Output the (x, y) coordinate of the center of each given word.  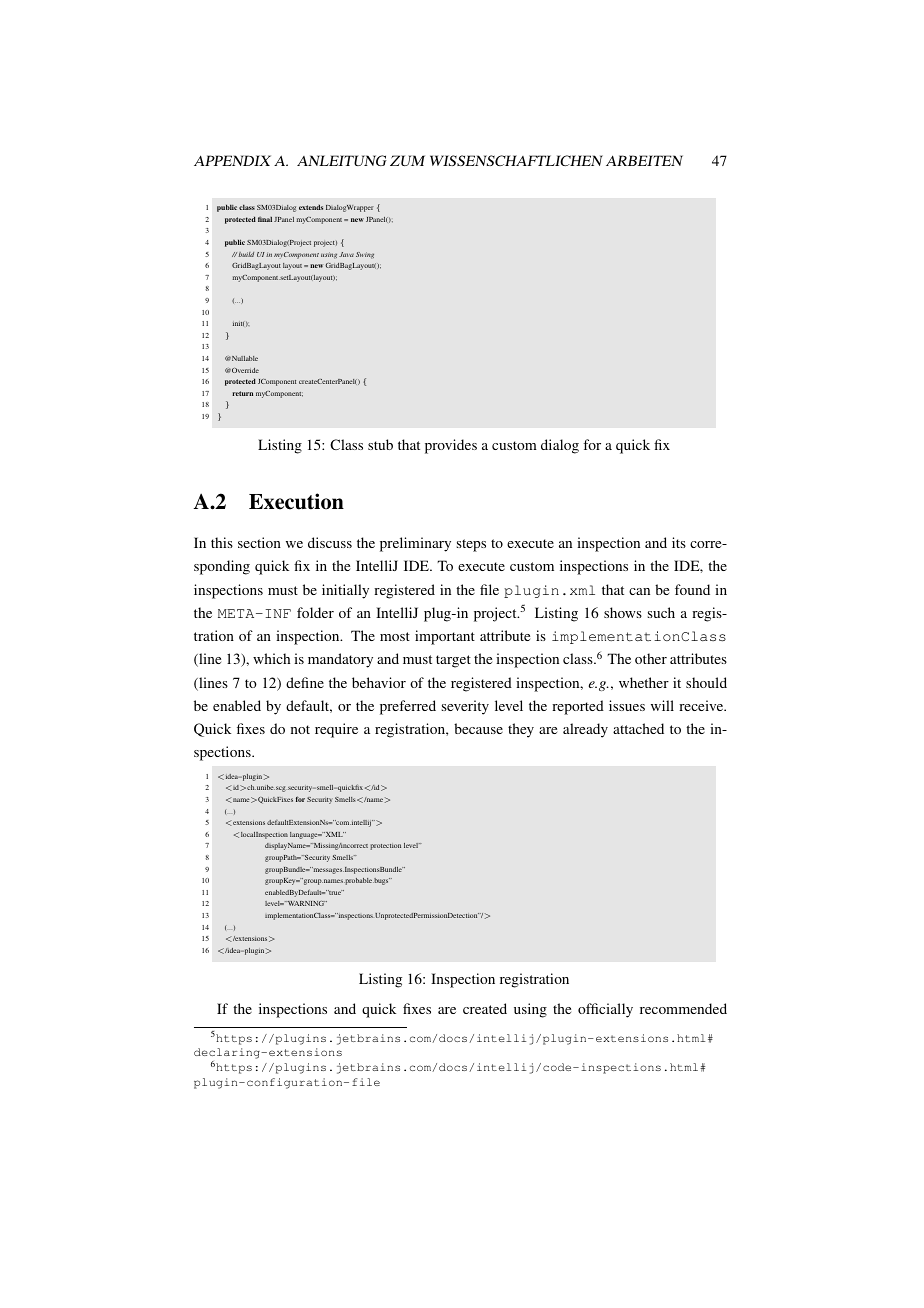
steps (471, 545)
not (300, 729)
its (679, 542)
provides (451, 446)
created (485, 1008)
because (478, 728)
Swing (365, 255)
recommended (683, 1008)
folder (315, 612)
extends (311, 207)
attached (638, 728)
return (242, 393)
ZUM (407, 160)
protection (385, 846)
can (639, 591)
